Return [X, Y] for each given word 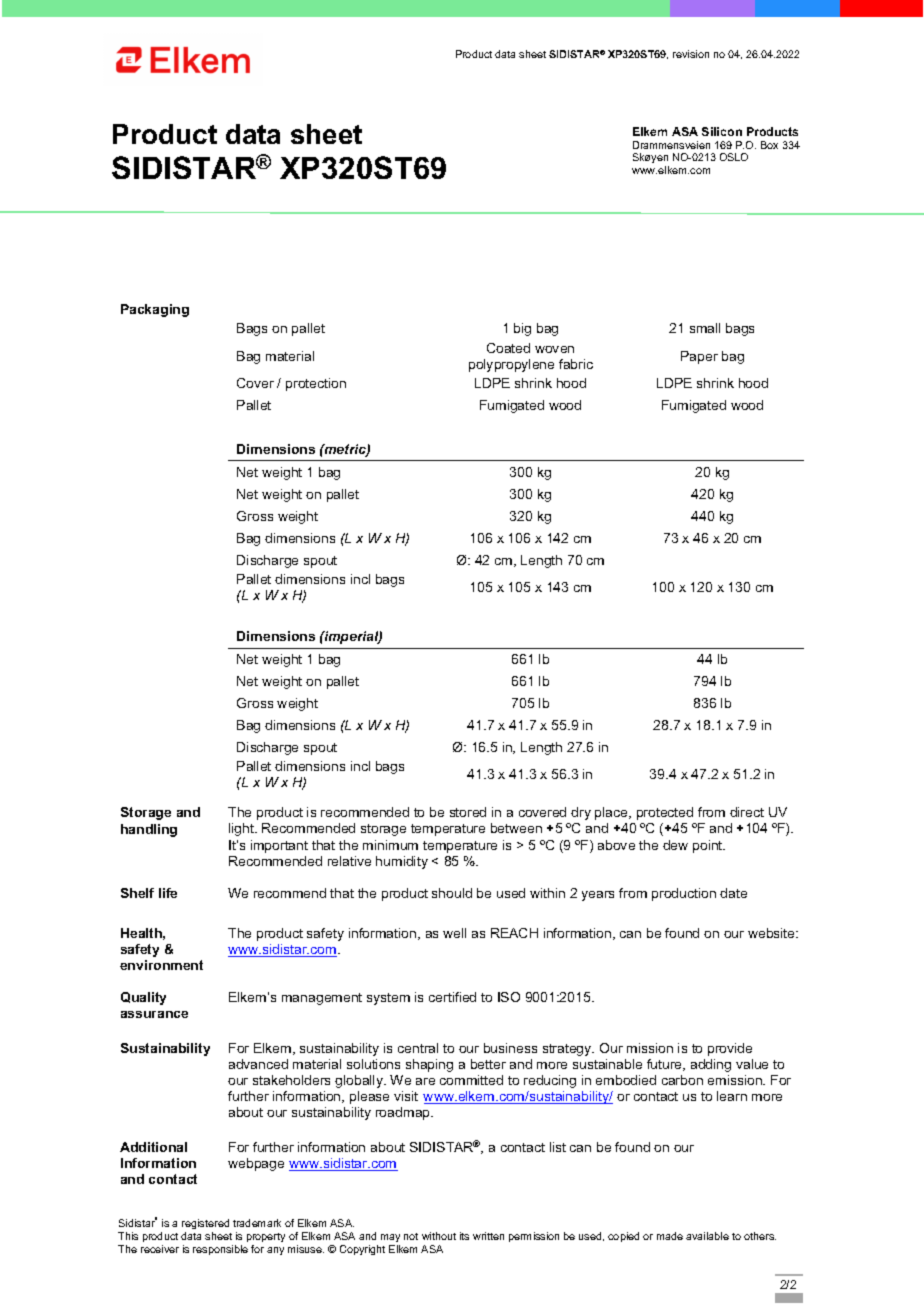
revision [691, 54]
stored [468, 812]
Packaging [155, 310]
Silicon [722, 131]
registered [205, 1224]
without [439, 1236]
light [242, 829]
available [707, 1236]
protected [665, 813]
